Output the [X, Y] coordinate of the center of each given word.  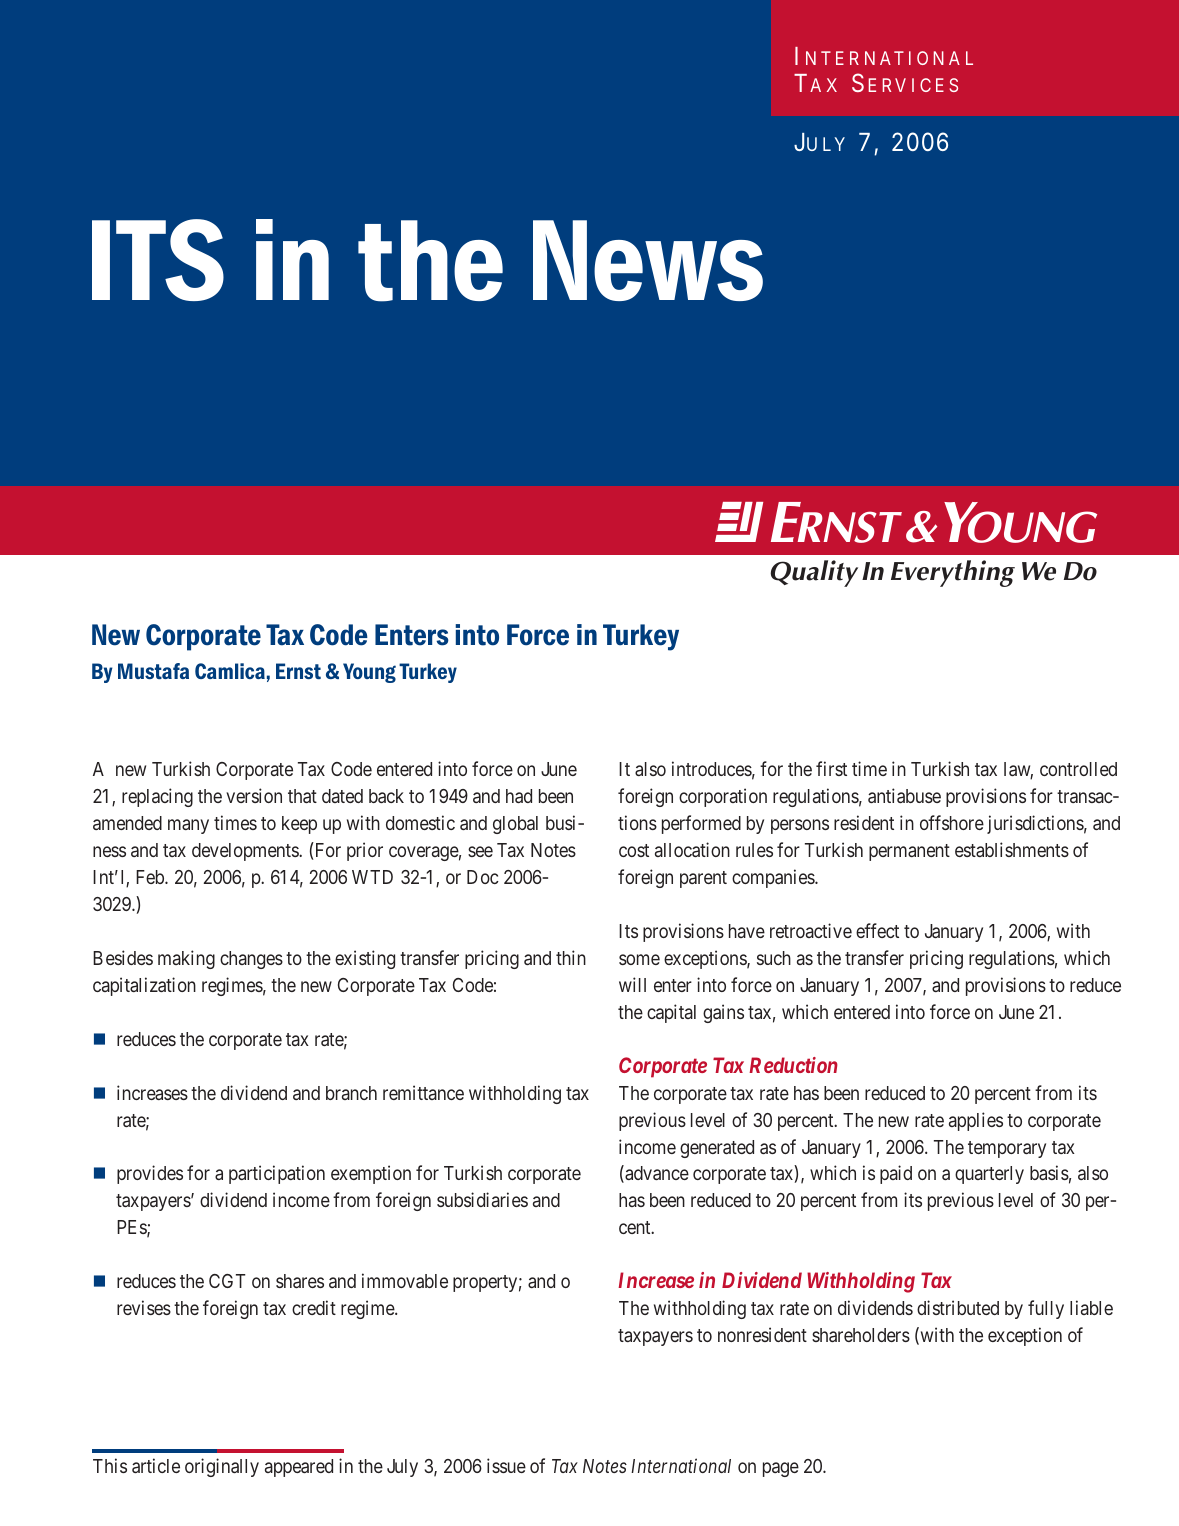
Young [369, 673]
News [648, 260]
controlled [1078, 769]
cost [634, 850]
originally [222, 1467]
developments [246, 852]
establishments [1012, 849]
